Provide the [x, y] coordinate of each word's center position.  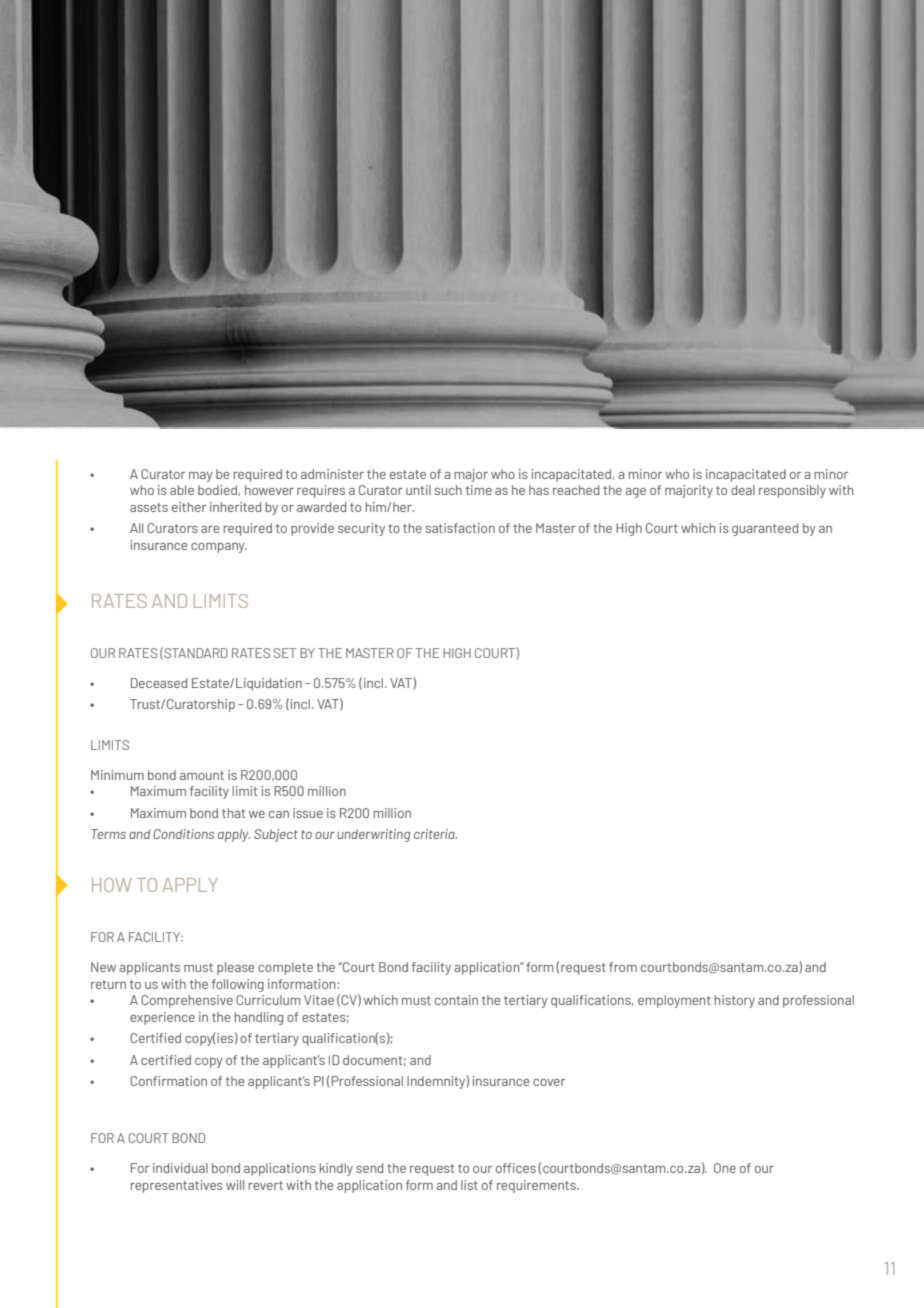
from [623, 967]
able [182, 490]
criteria [435, 834]
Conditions [183, 834]
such [448, 490]
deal [743, 490]
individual [180, 1168]
